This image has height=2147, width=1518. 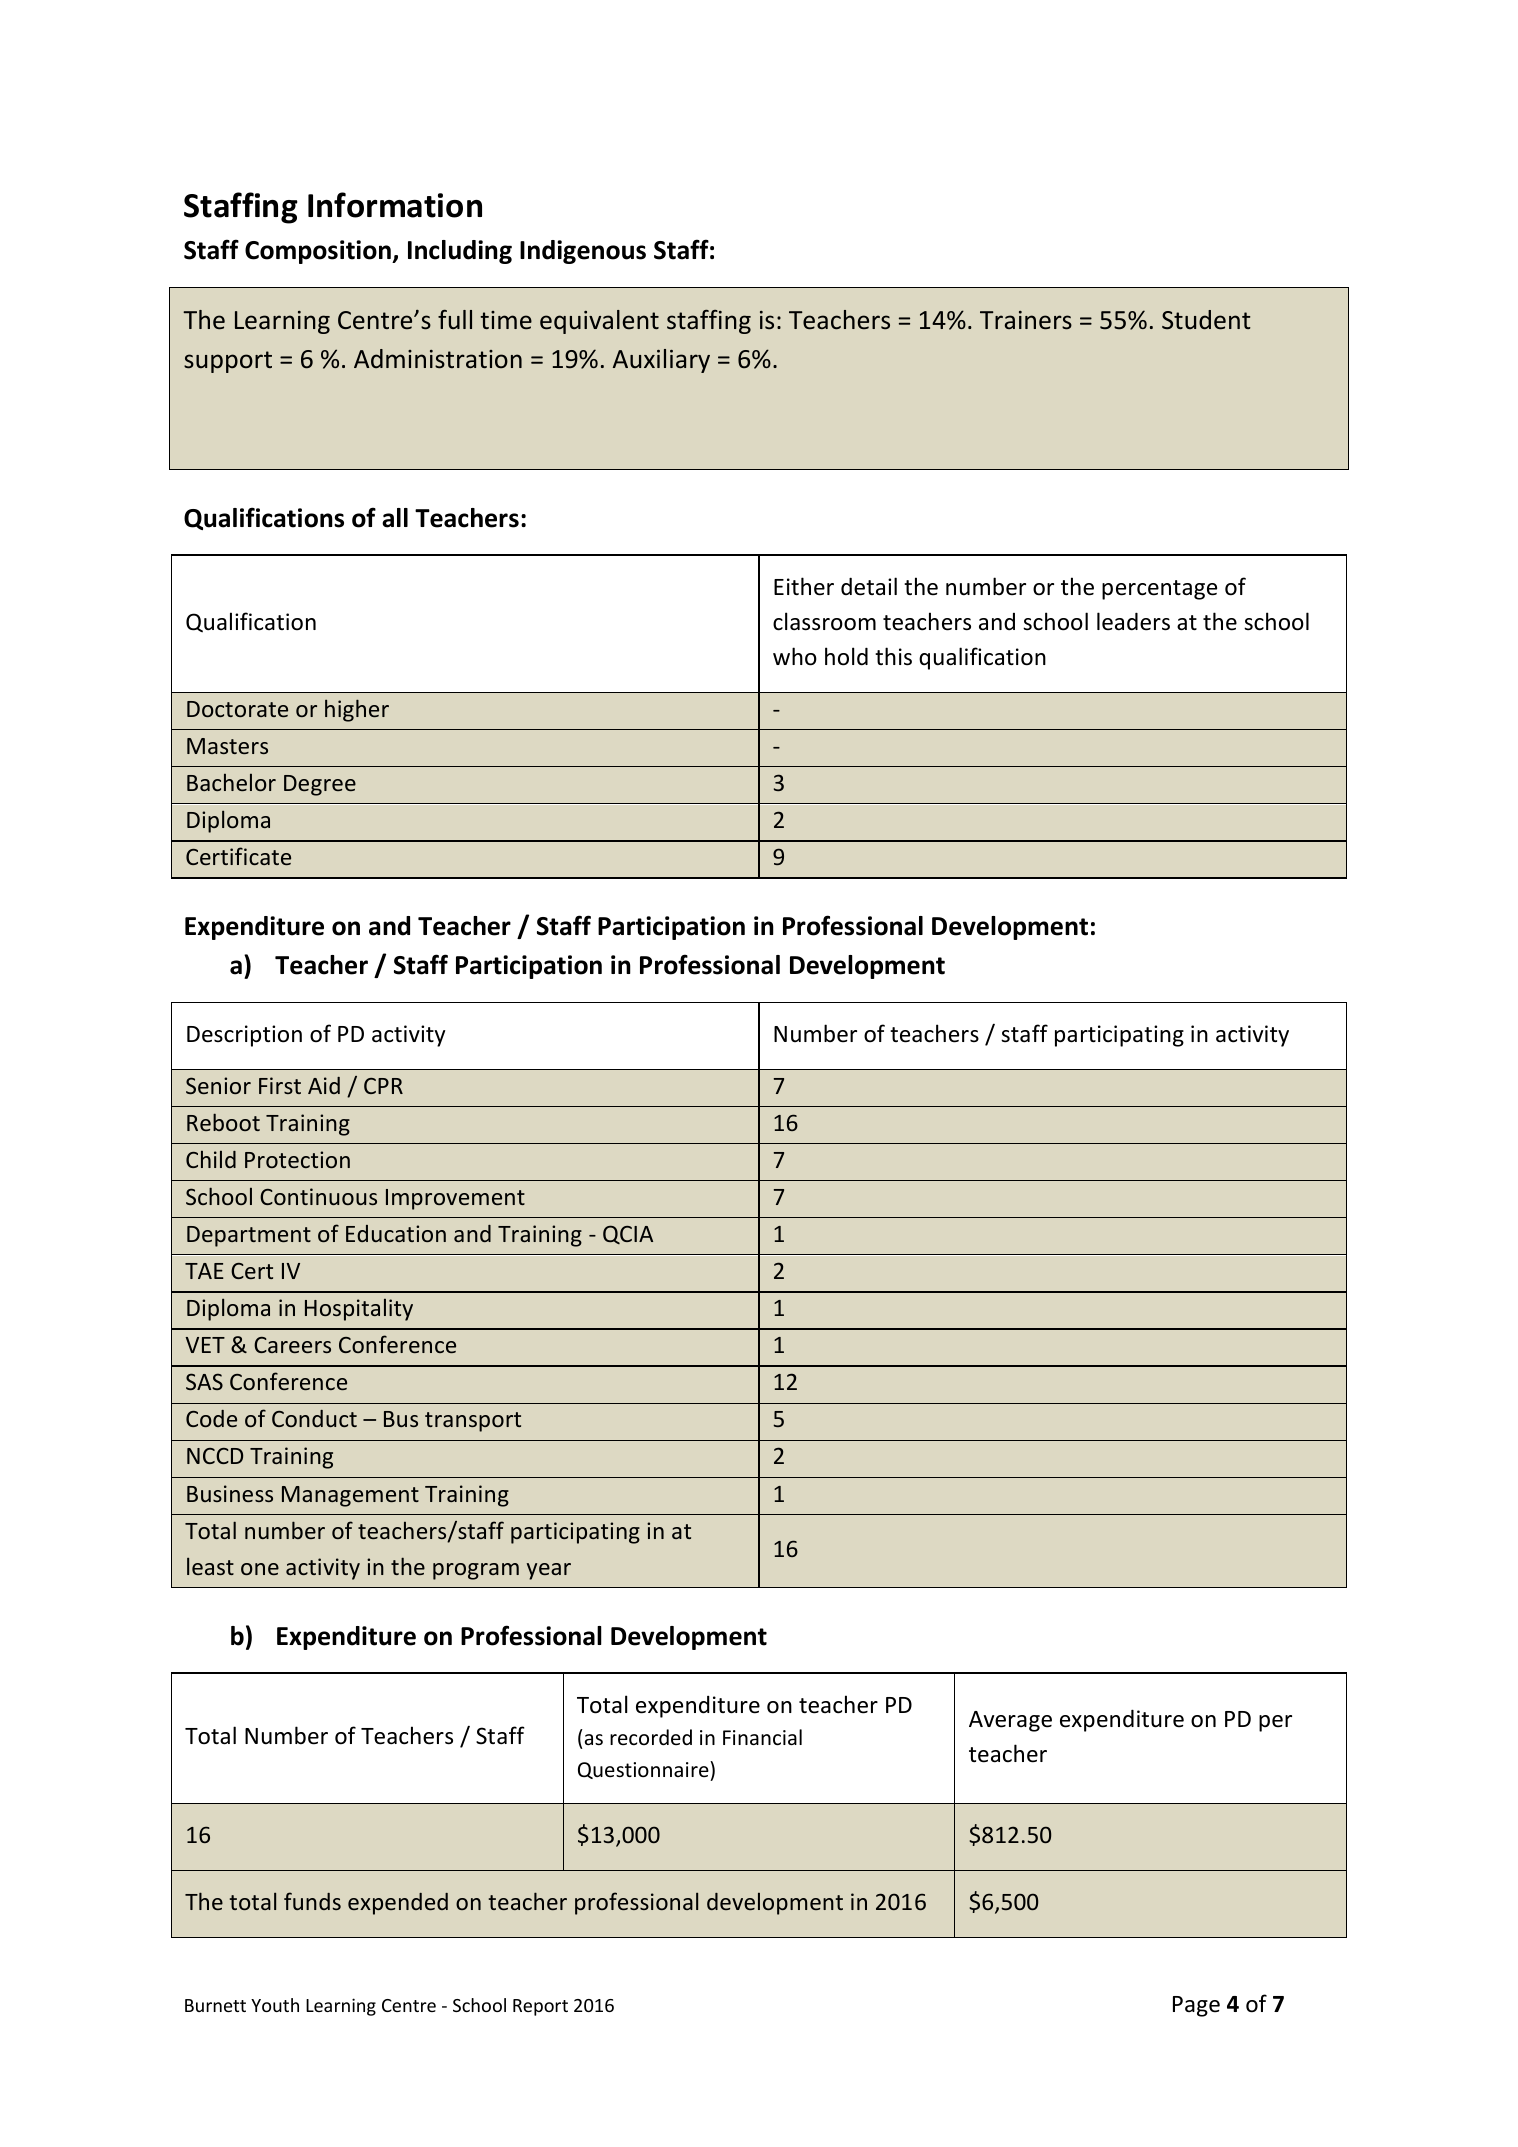 What do you see at coordinates (319, 252) in the image?
I see `Composition` at bounding box center [319, 252].
